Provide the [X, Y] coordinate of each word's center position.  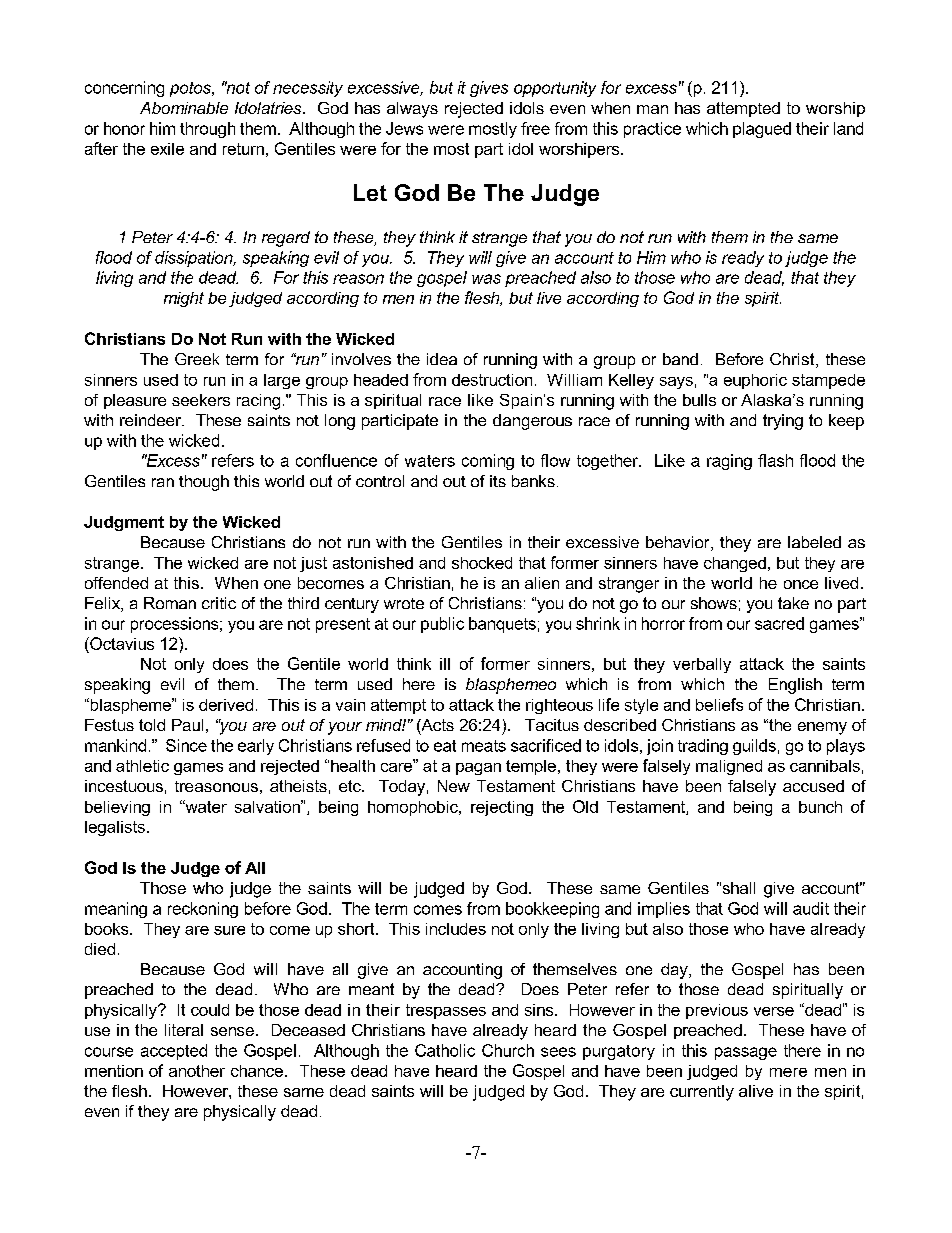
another [197, 1071]
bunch [820, 807]
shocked [482, 563]
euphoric [755, 381]
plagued [762, 130]
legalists [115, 828]
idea [442, 359]
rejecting [502, 808]
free [535, 128]
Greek [197, 359]
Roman [170, 603]
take [793, 603]
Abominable [184, 108]
